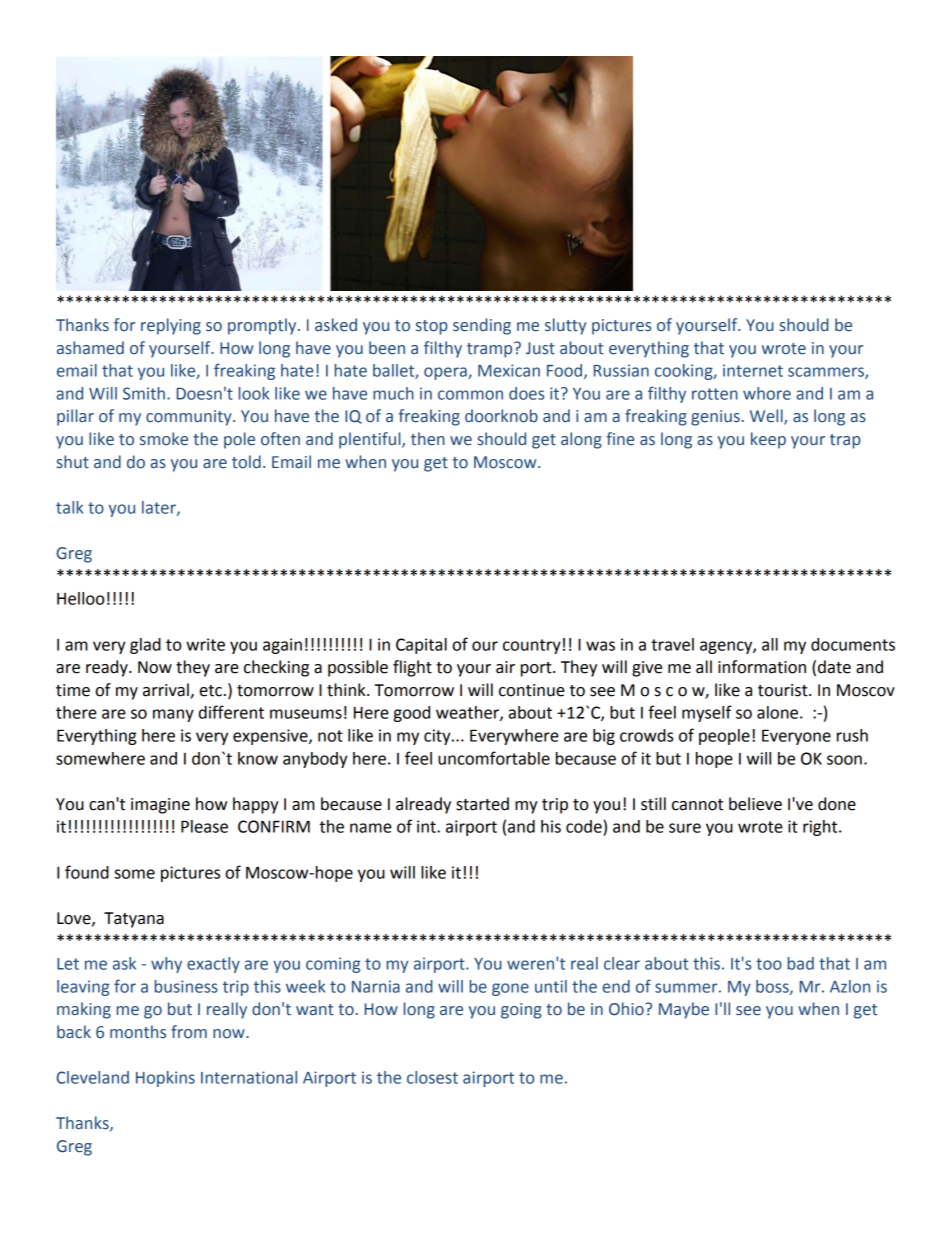 The height and width of the screenshot is (1233, 952). Describe the element at coordinates (165, 1079) in the screenshot. I see `Hopkins` at that location.
